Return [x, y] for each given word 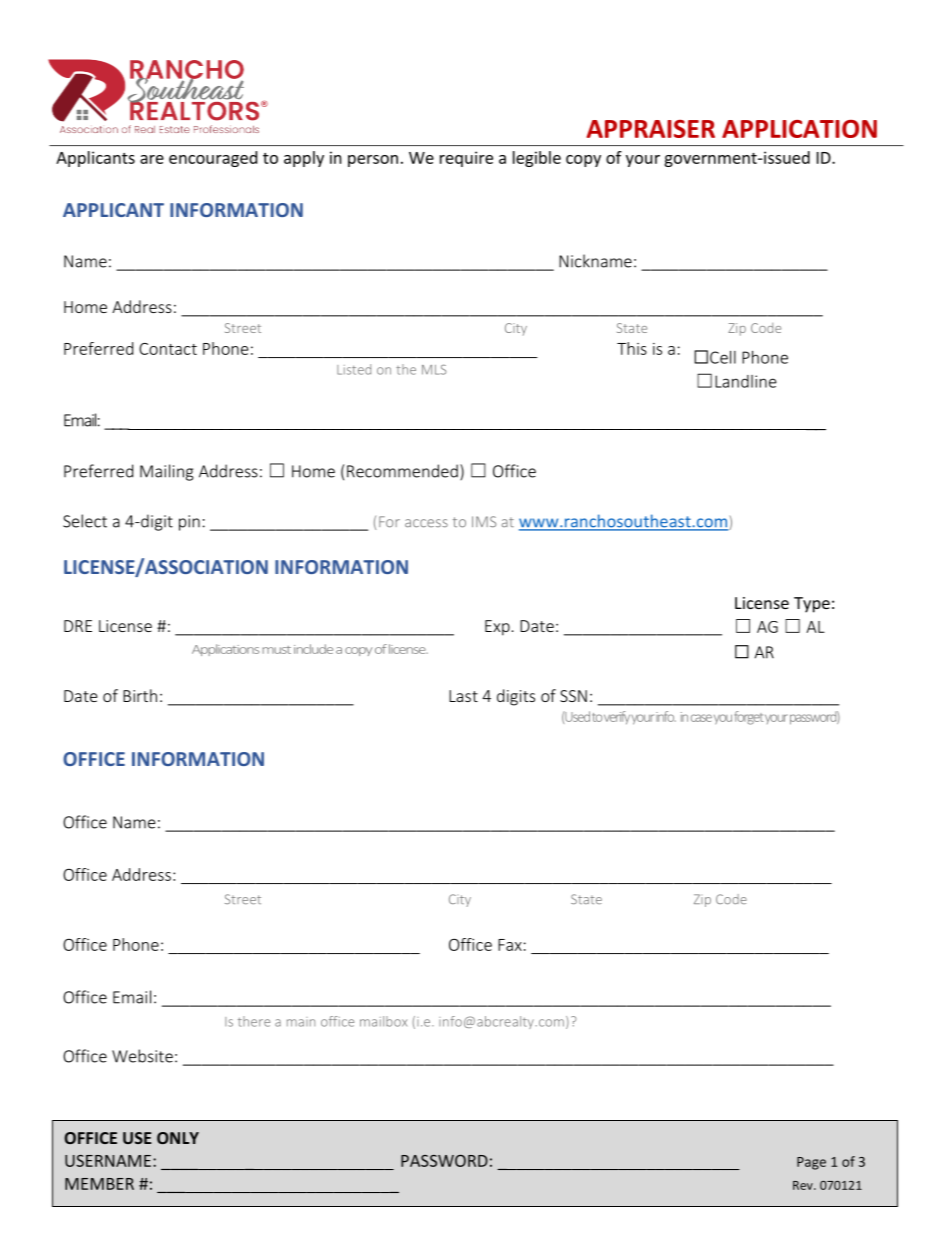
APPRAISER [651, 129]
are [152, 159]
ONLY [178, 1138]
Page [811, 1163]
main [301, 1022]
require [466, 159]
